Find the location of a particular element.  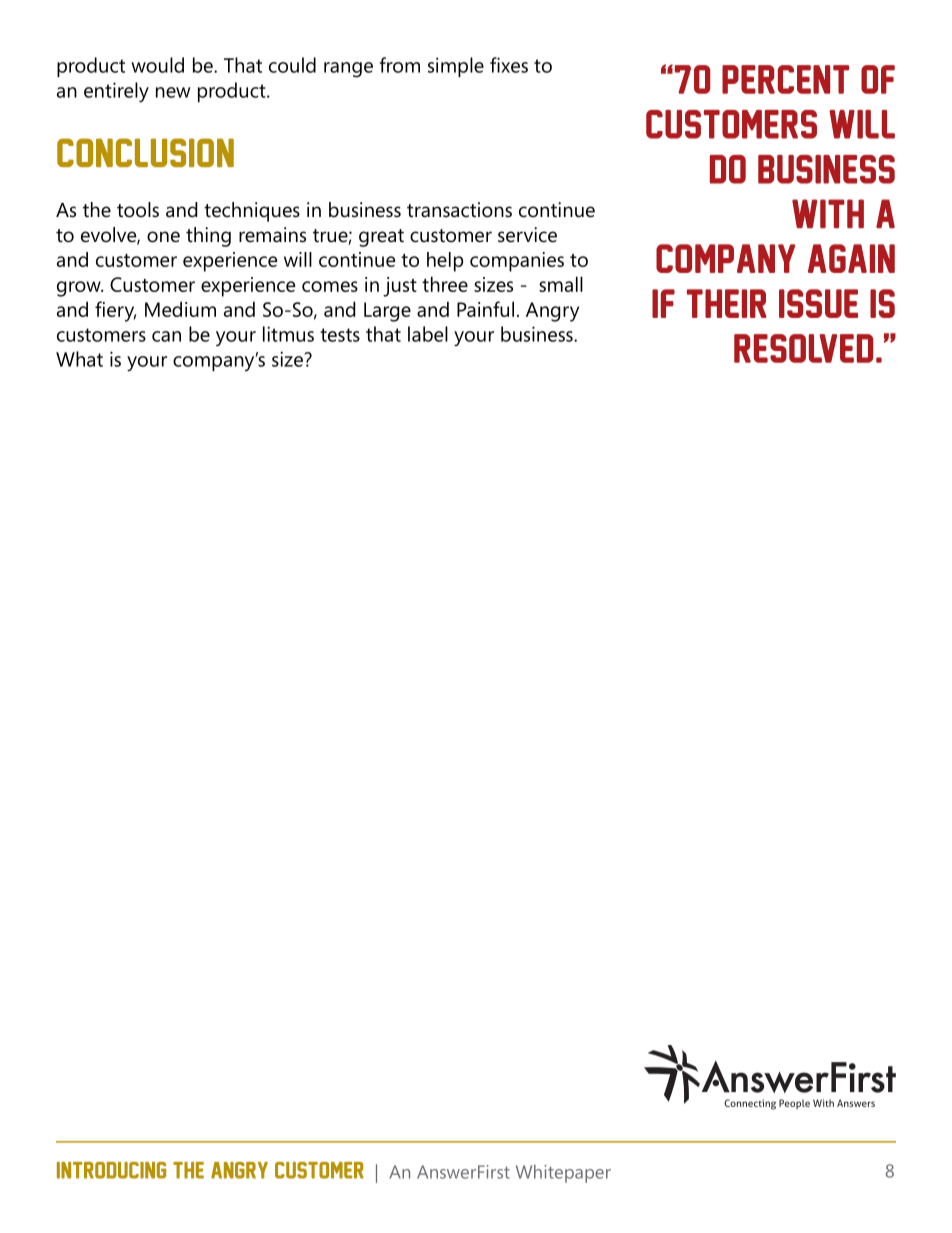

resolved is located at coordinates (803, 348).
